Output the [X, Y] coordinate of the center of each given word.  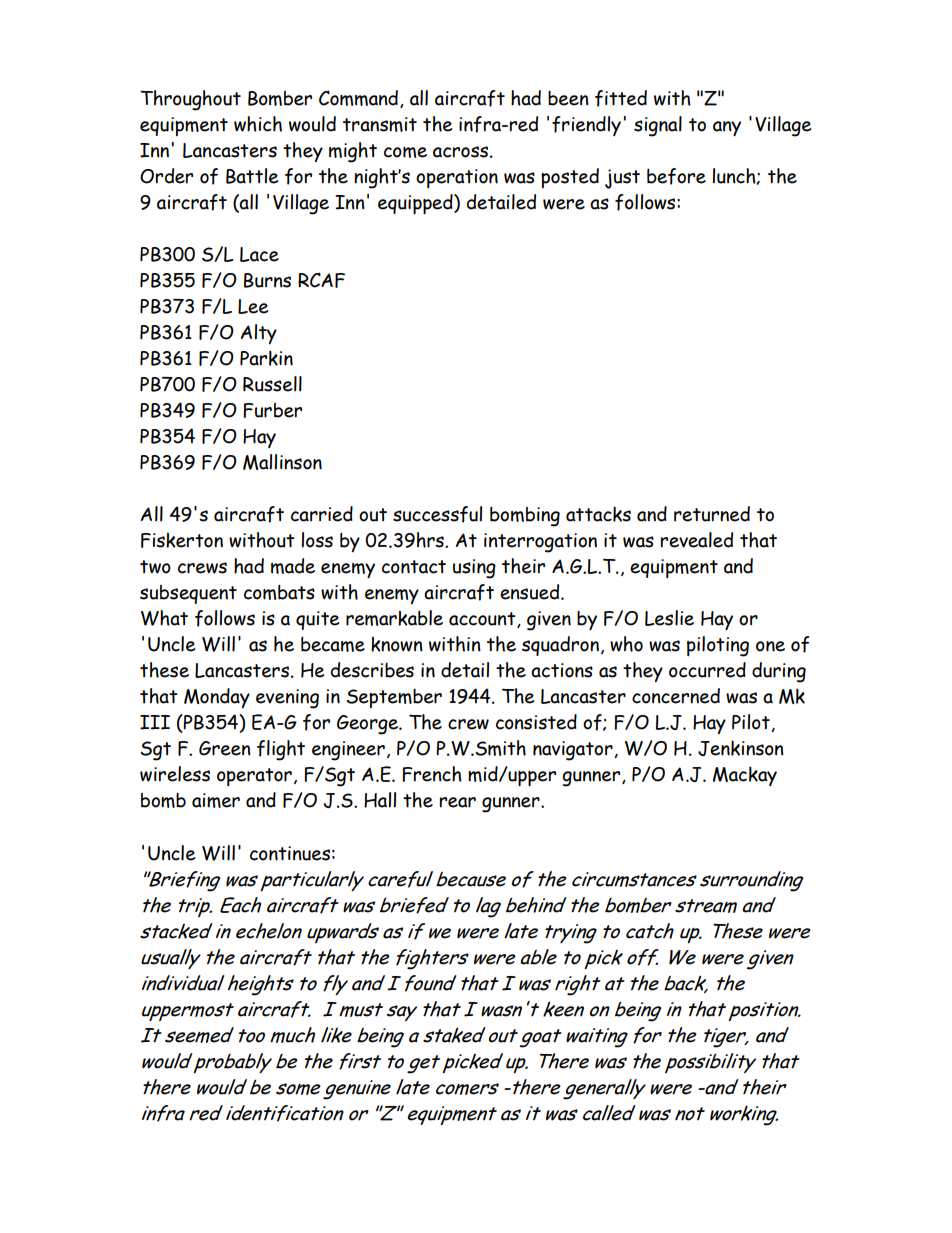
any [727, 128]
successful [437, 514]
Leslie [669, 618]
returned [712, 514]
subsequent [188, 594]
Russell [272, 384]
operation [457, 178]
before [676, 176]
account [483, 620]
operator [254, 777]
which [258, 124]
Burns [267, 280]
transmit [380, 124]
